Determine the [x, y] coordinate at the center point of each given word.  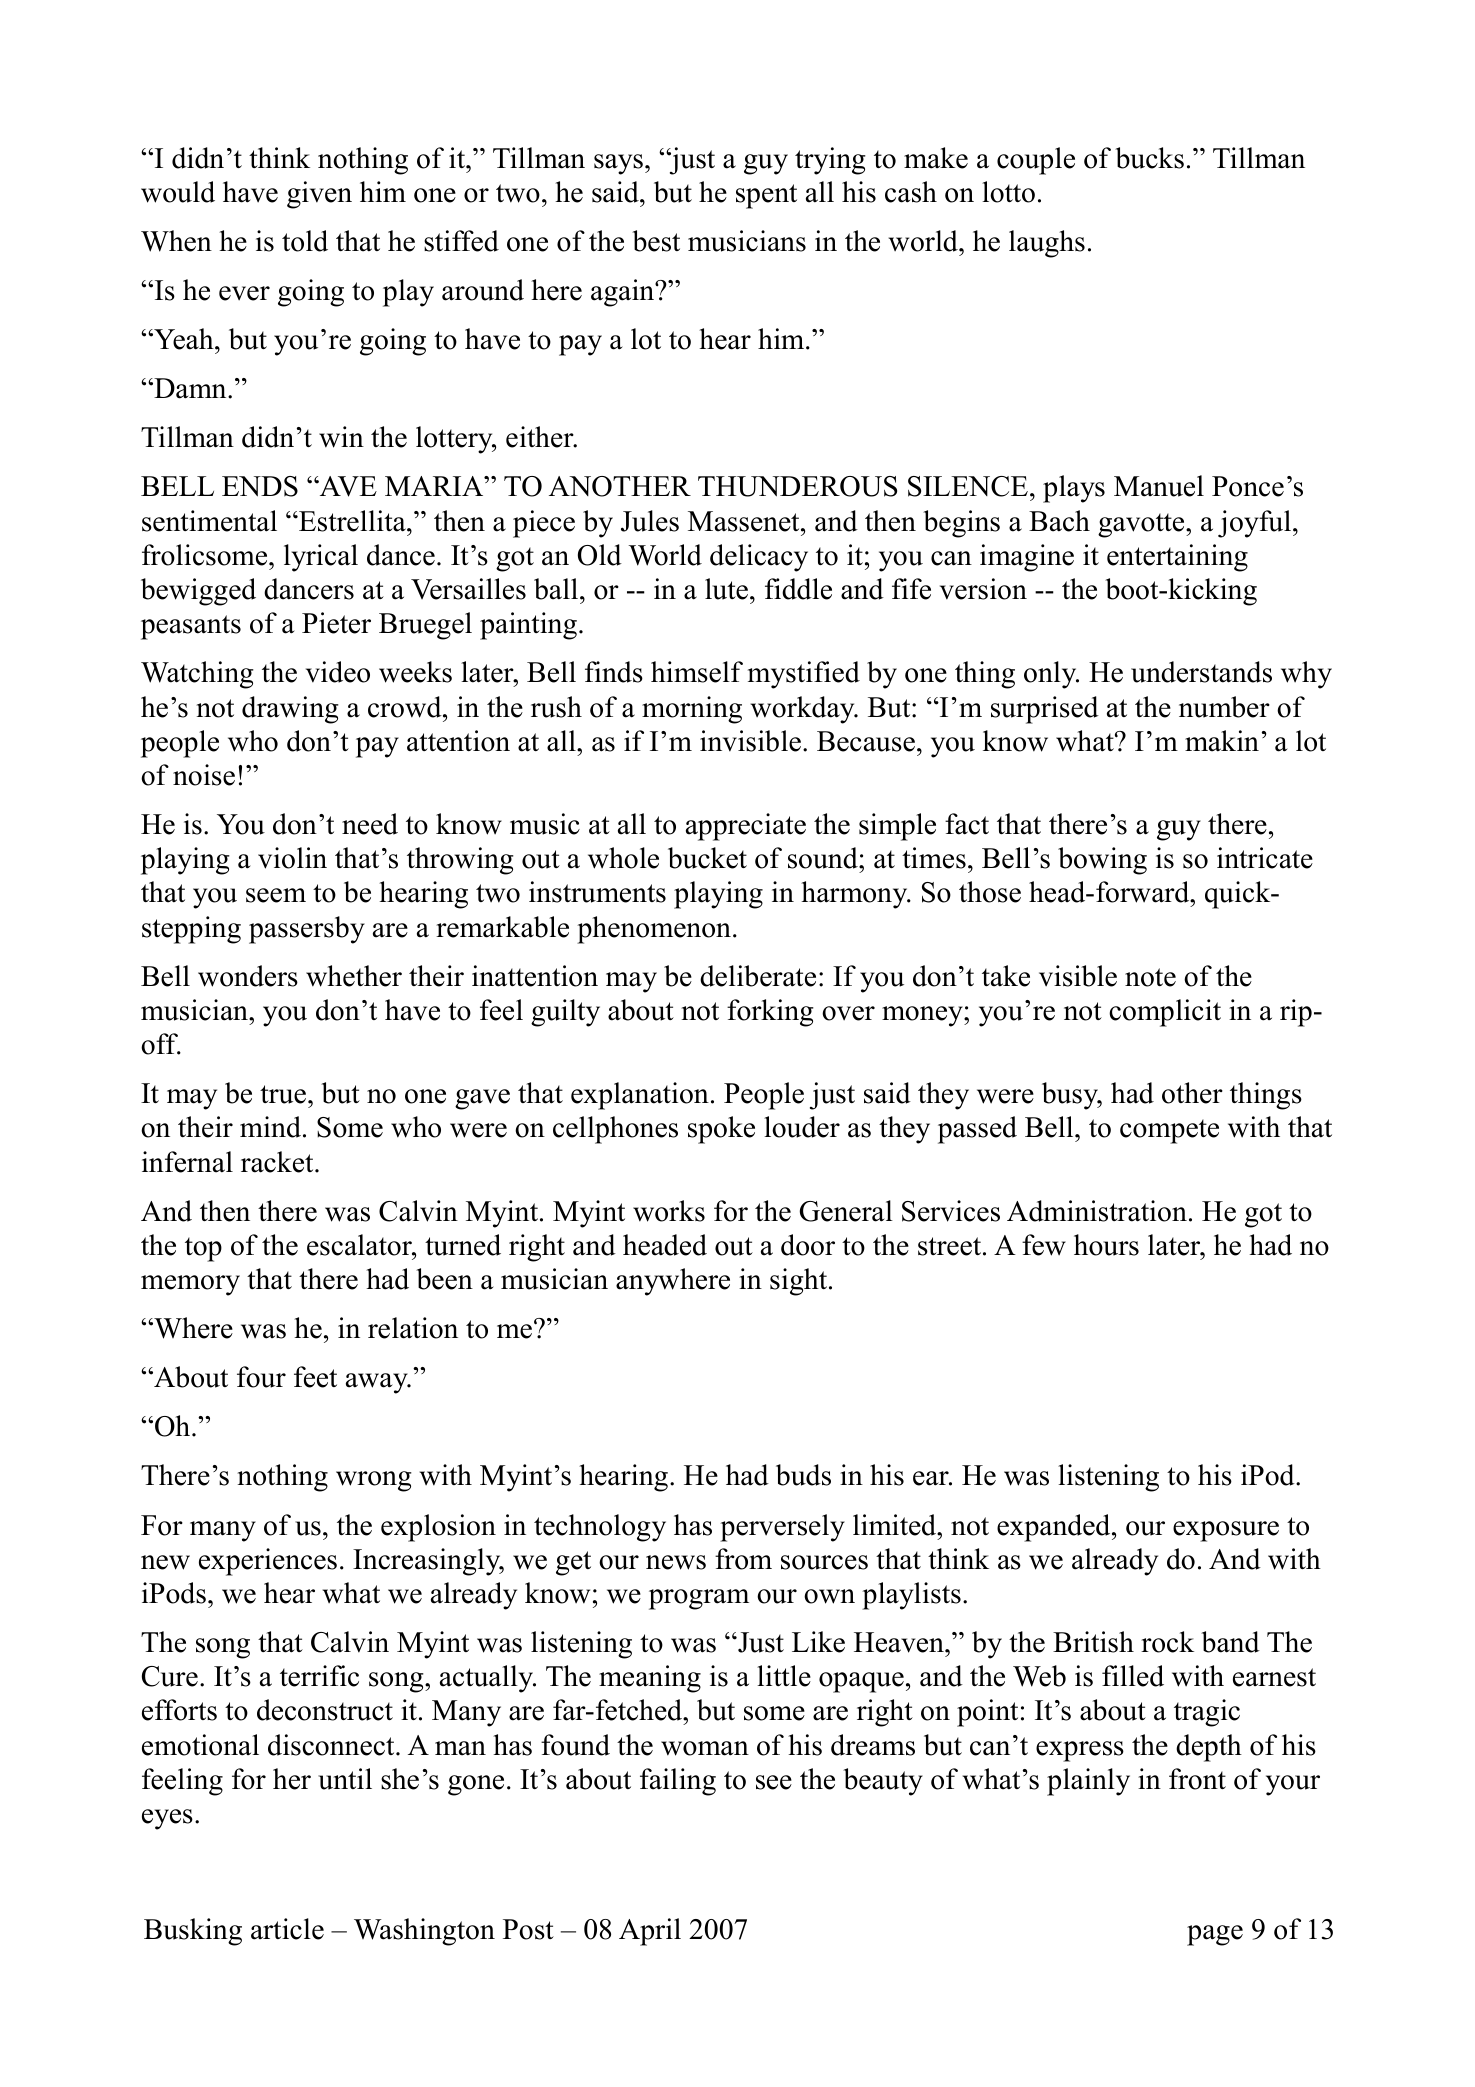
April [650, 1932]
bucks [1149, 158]
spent [766, 196]
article [287, 1929]
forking [770, 1013]
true [283, 1094]
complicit [1165, 1013]
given [319, 195]
